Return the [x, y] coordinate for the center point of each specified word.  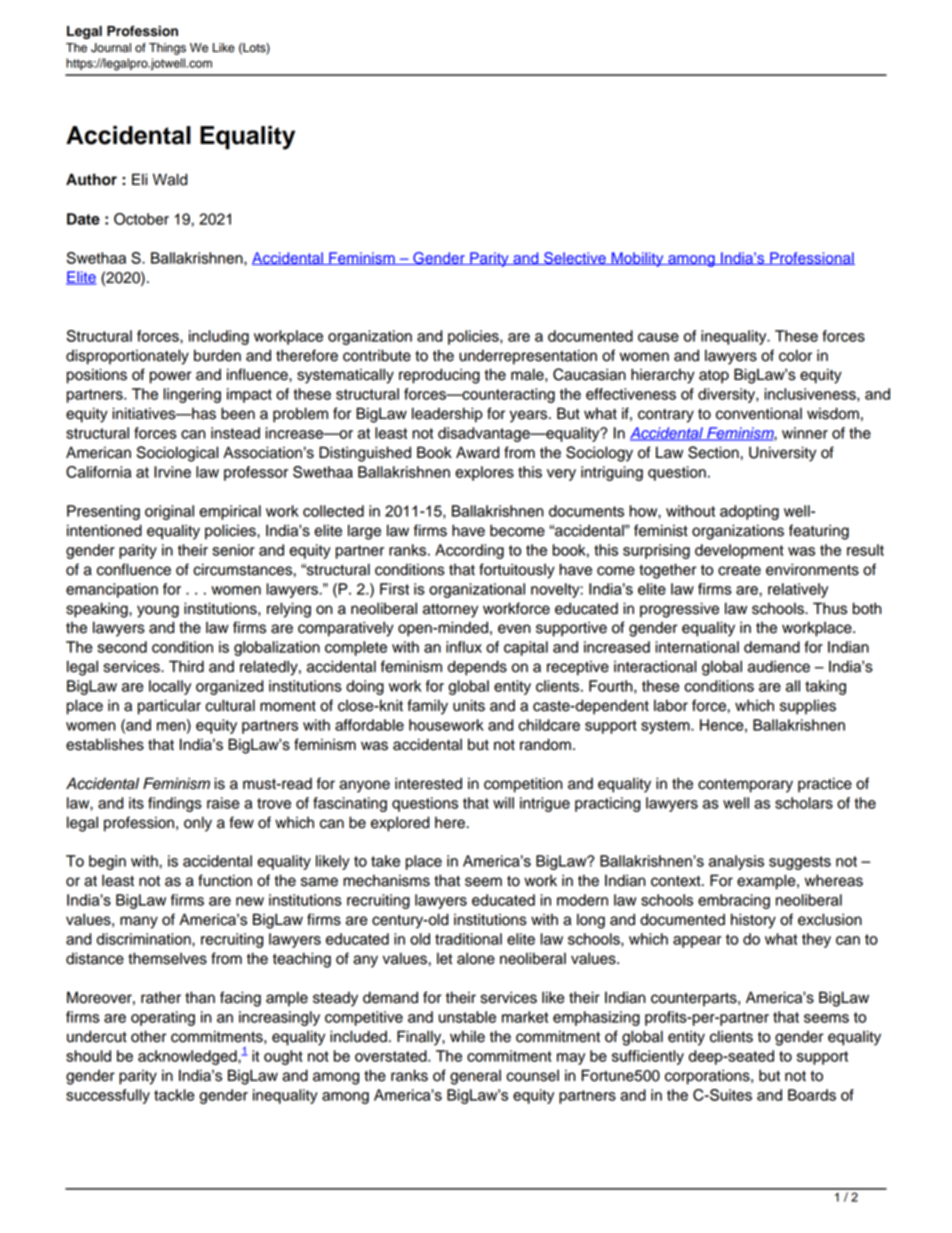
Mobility [637, 259]
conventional [759, 413]
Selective [575, 258]
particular [169, 707]
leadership [447, 415]
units [469, 705]
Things [167, 49]
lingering [192, 395]
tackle [174, 1095]
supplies [808, 707]
